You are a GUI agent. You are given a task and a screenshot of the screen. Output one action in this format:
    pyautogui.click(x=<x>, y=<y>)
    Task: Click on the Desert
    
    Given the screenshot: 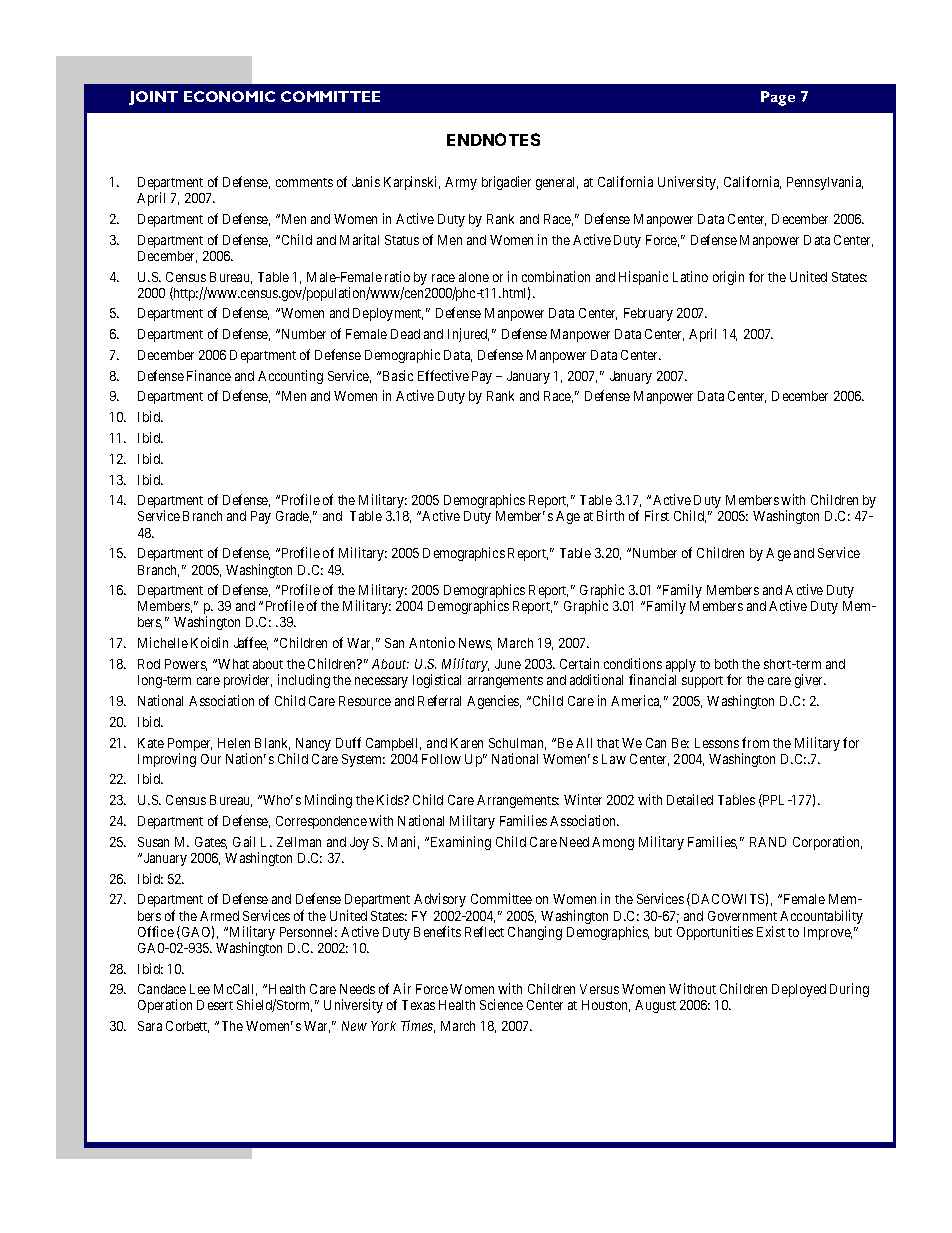 What is the action you would take?
    pyautogui.click(x=215, y=1005)
